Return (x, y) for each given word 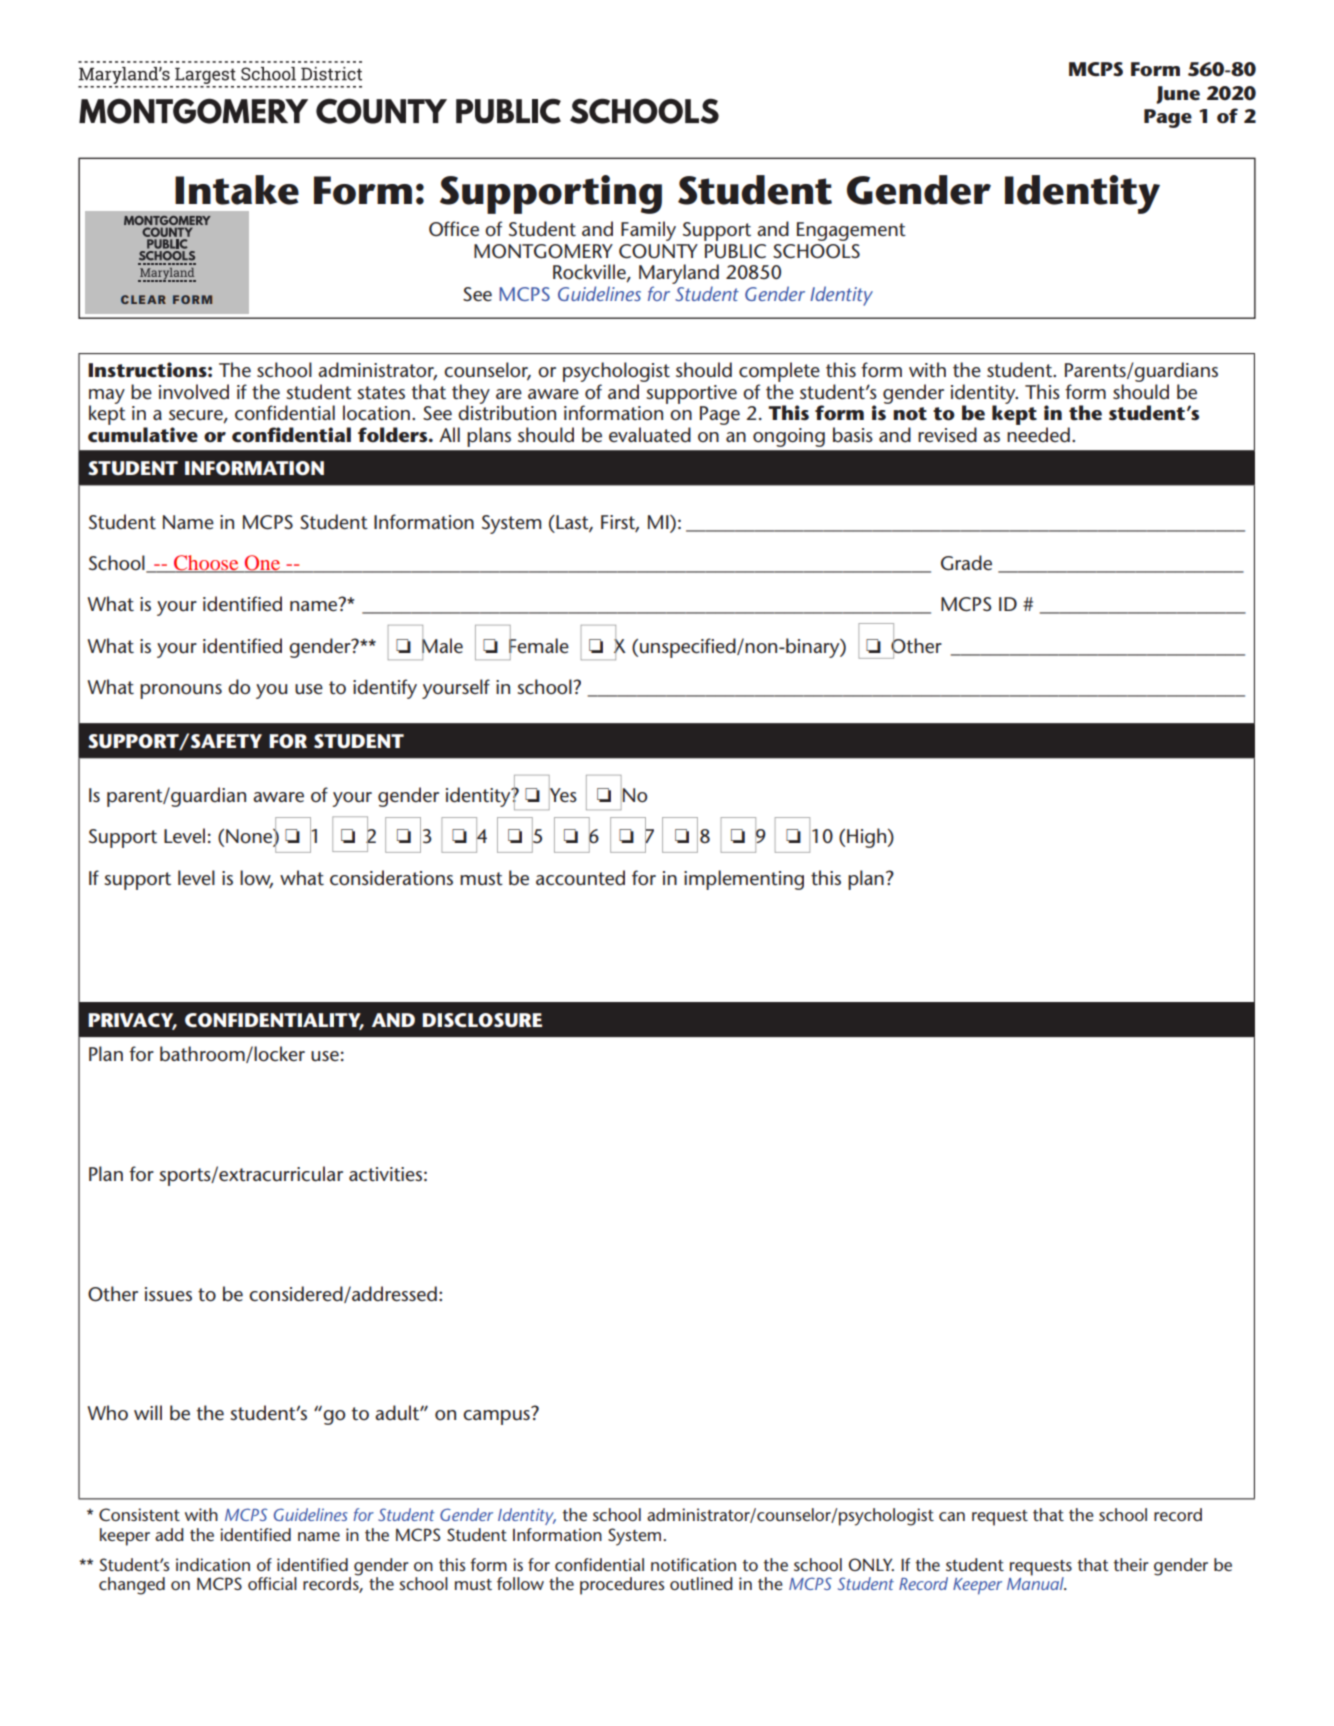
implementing (744, 880)
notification (693, 1564)
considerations (391, 878)
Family (648, 231)
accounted (580, 878)
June (1178, 95)
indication (213, 1564)
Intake (237, 190)
